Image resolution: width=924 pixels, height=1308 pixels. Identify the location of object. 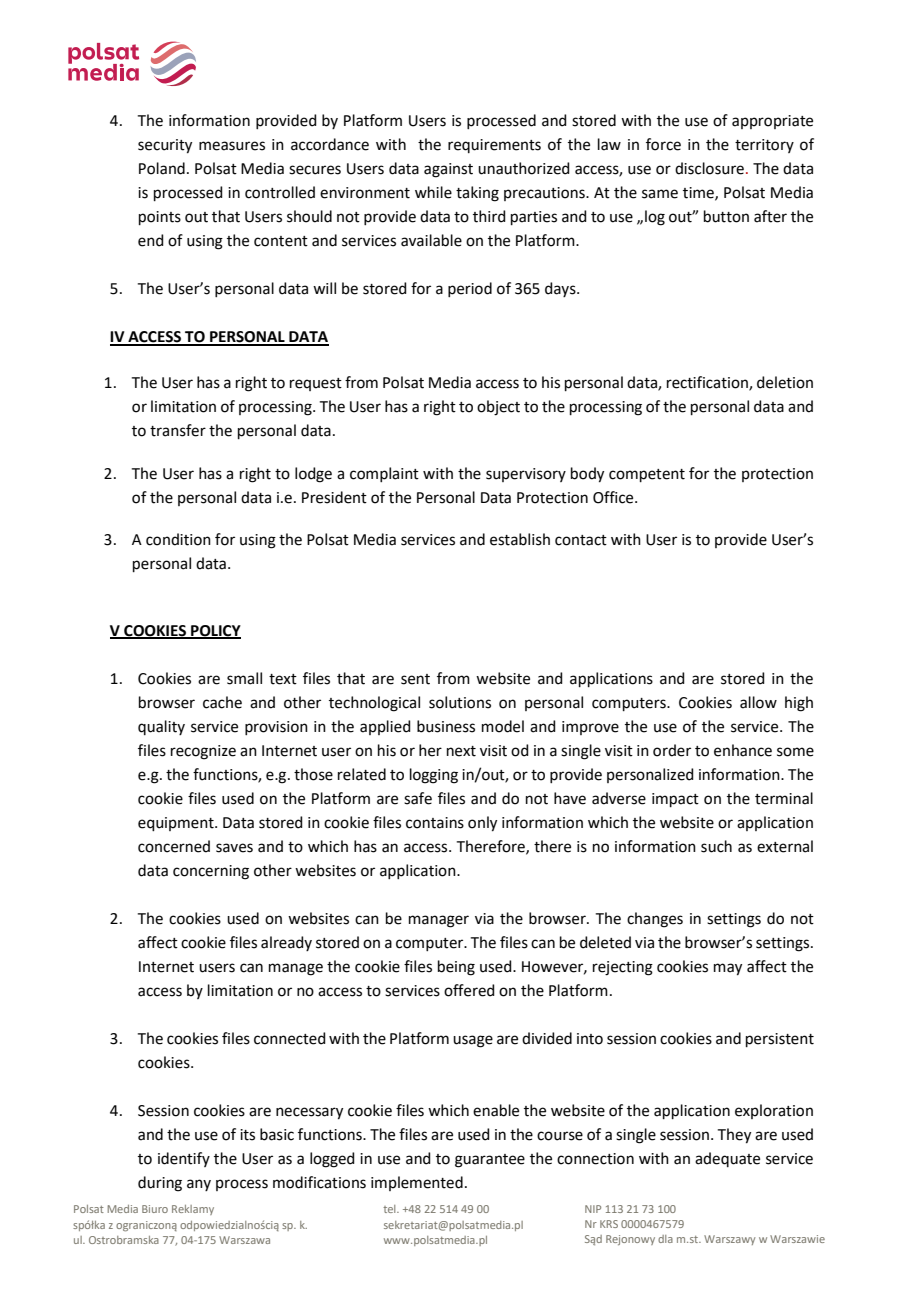
(498, 408).
